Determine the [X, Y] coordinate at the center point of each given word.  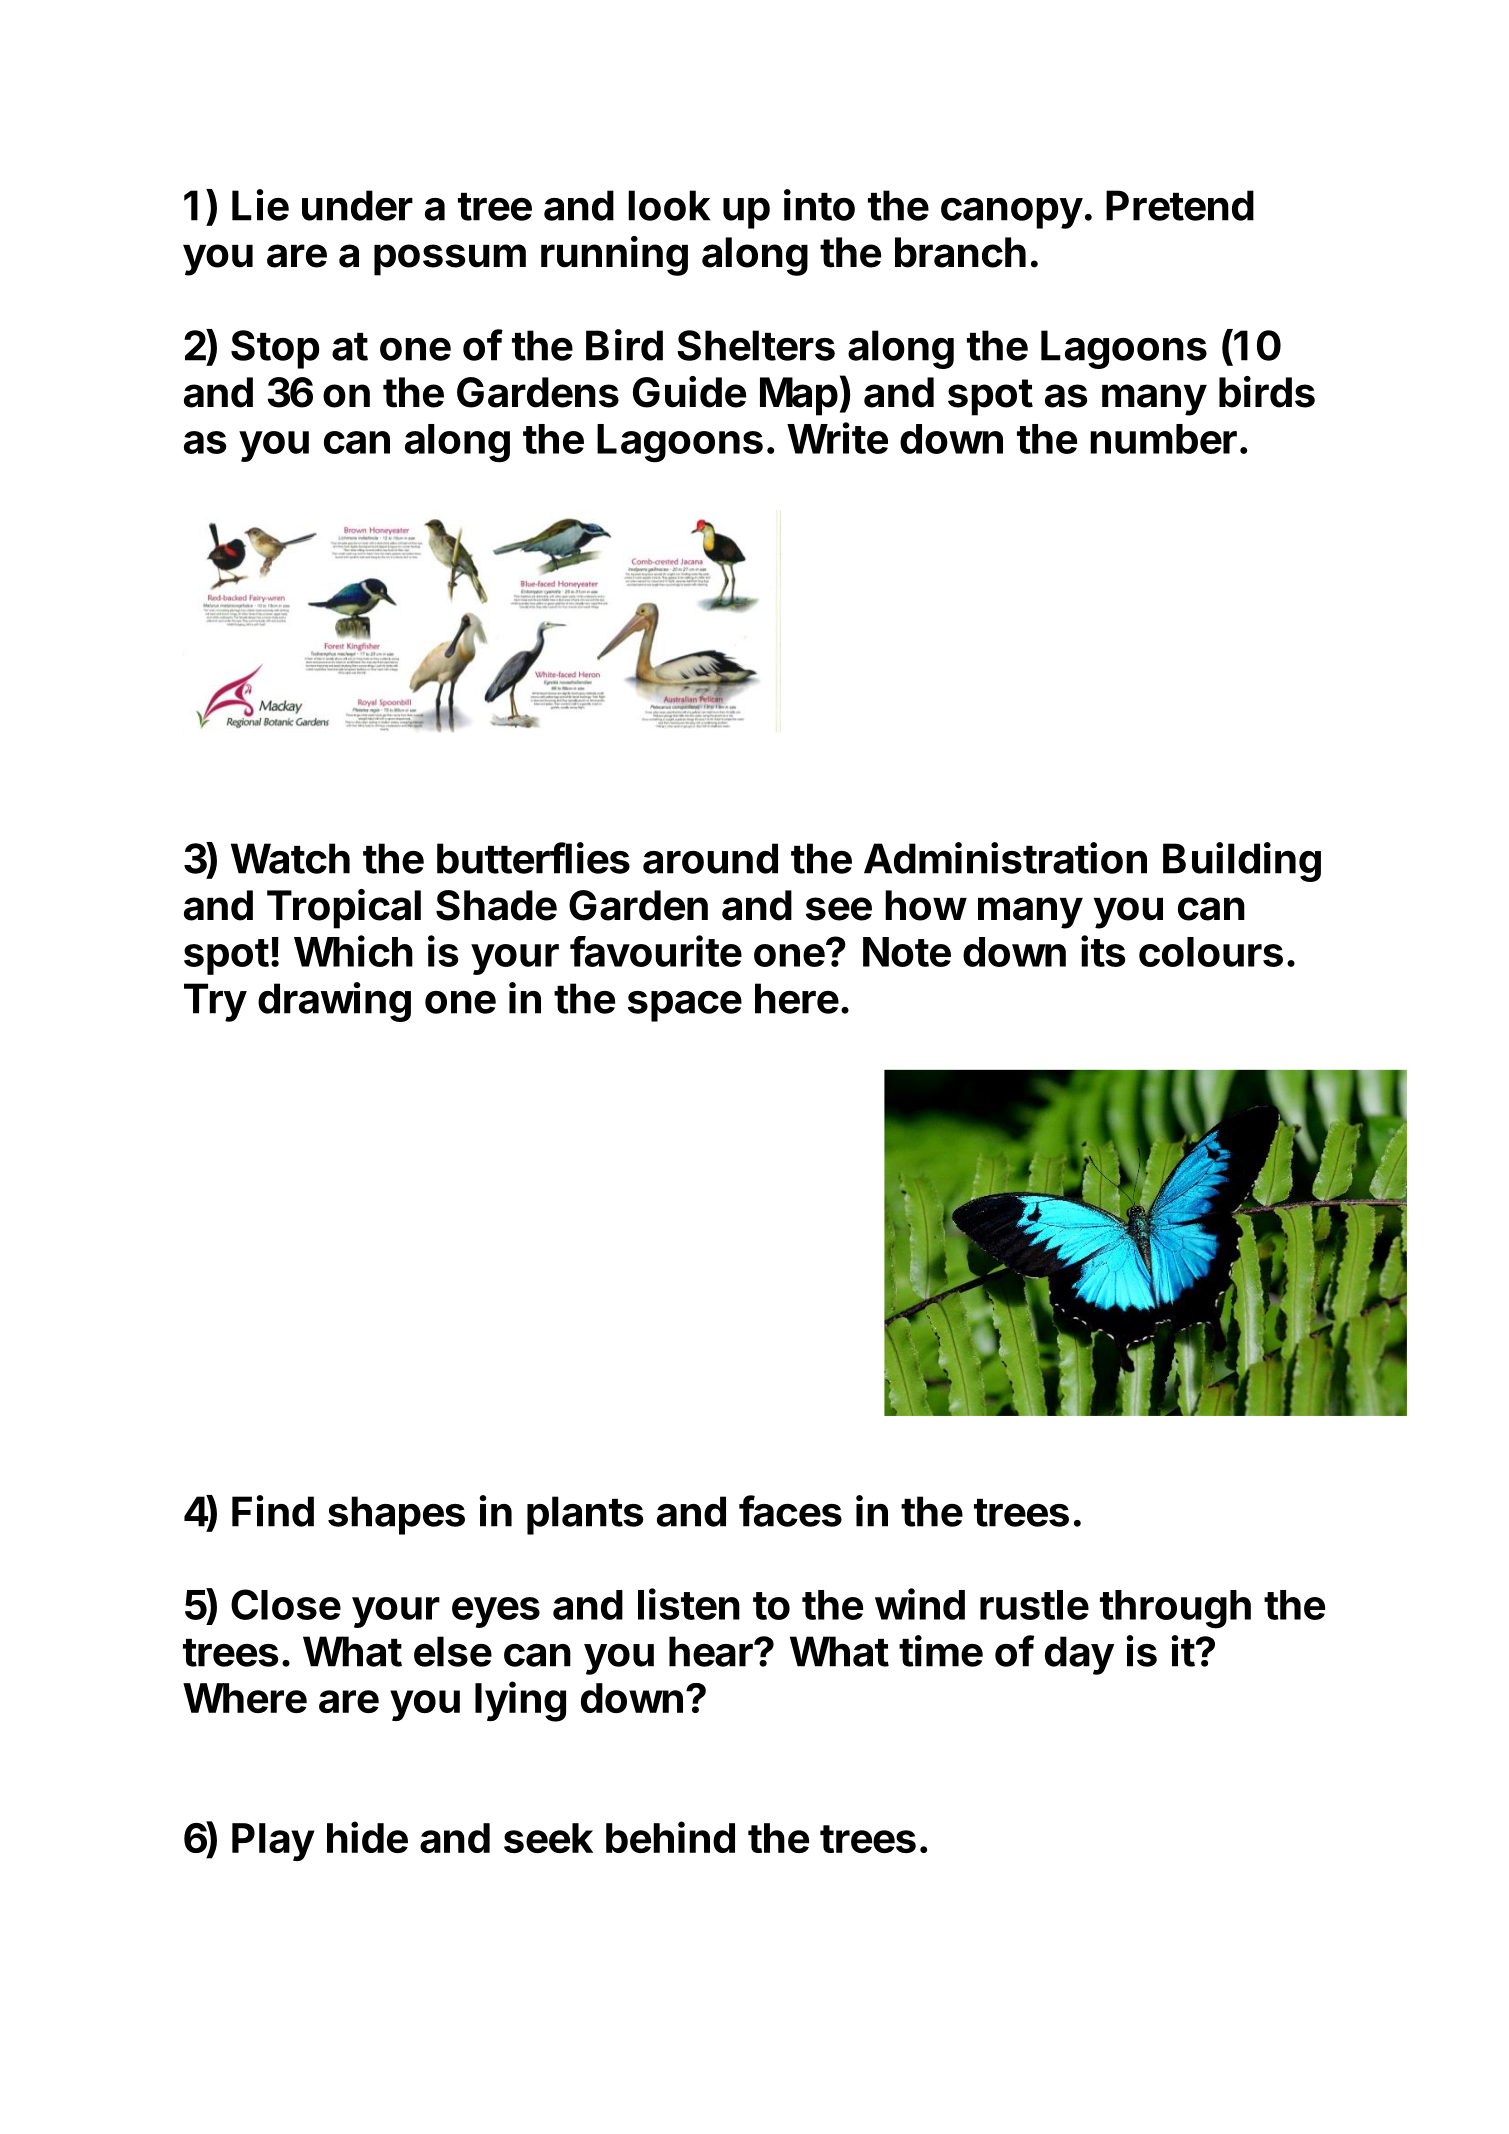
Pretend [1180, 205]
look [669, 205]
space [685, 1006]
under [357, 205]
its [1103, 951]
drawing [334, 1002]
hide [367, 1837]
